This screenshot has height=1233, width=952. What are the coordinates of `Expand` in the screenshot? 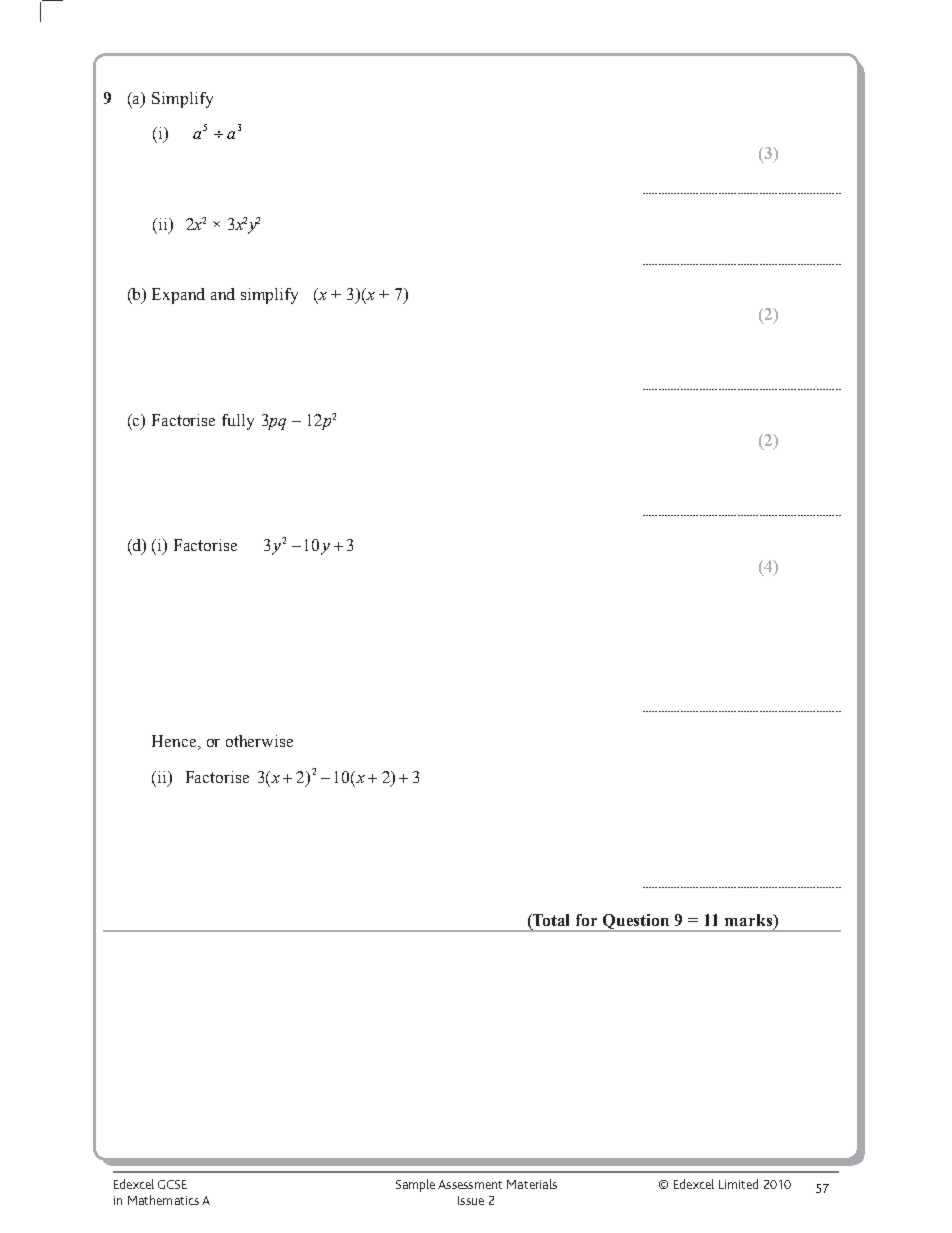 It's located at (178, 296).
